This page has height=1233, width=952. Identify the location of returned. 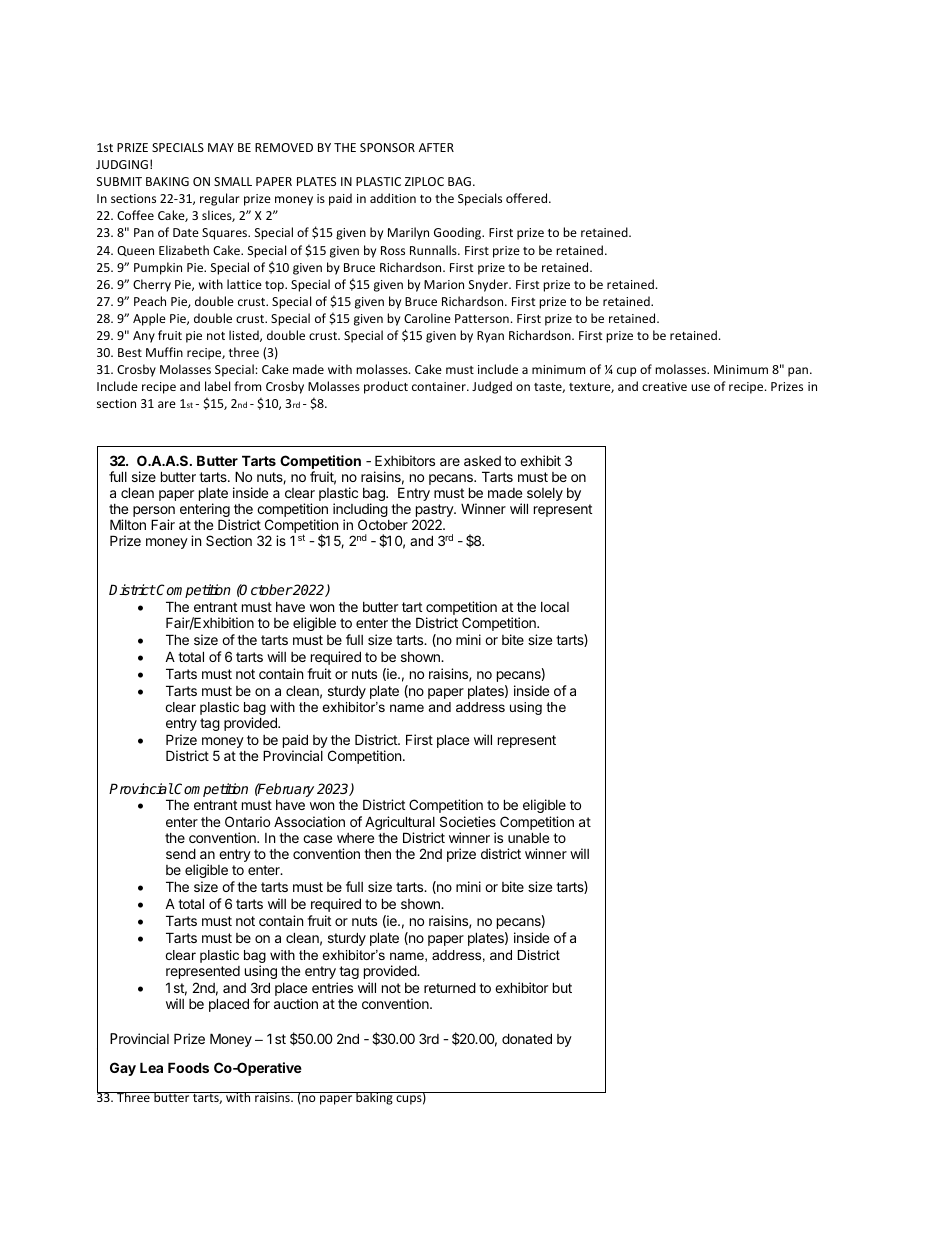
(450, 987).
